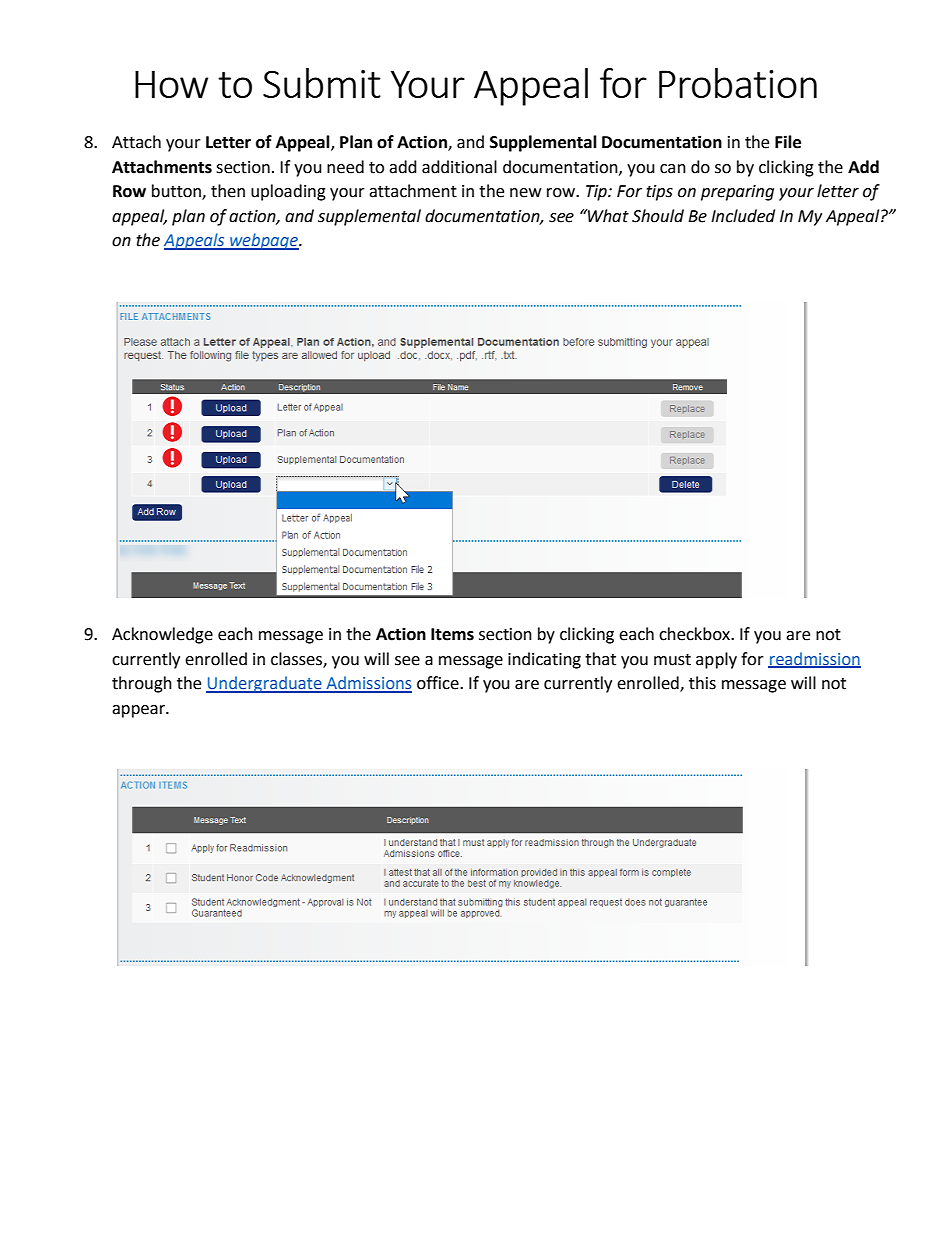 This screenshot has height=1233, width=952. I want to click on Undergraduate, so click(265, 684).
